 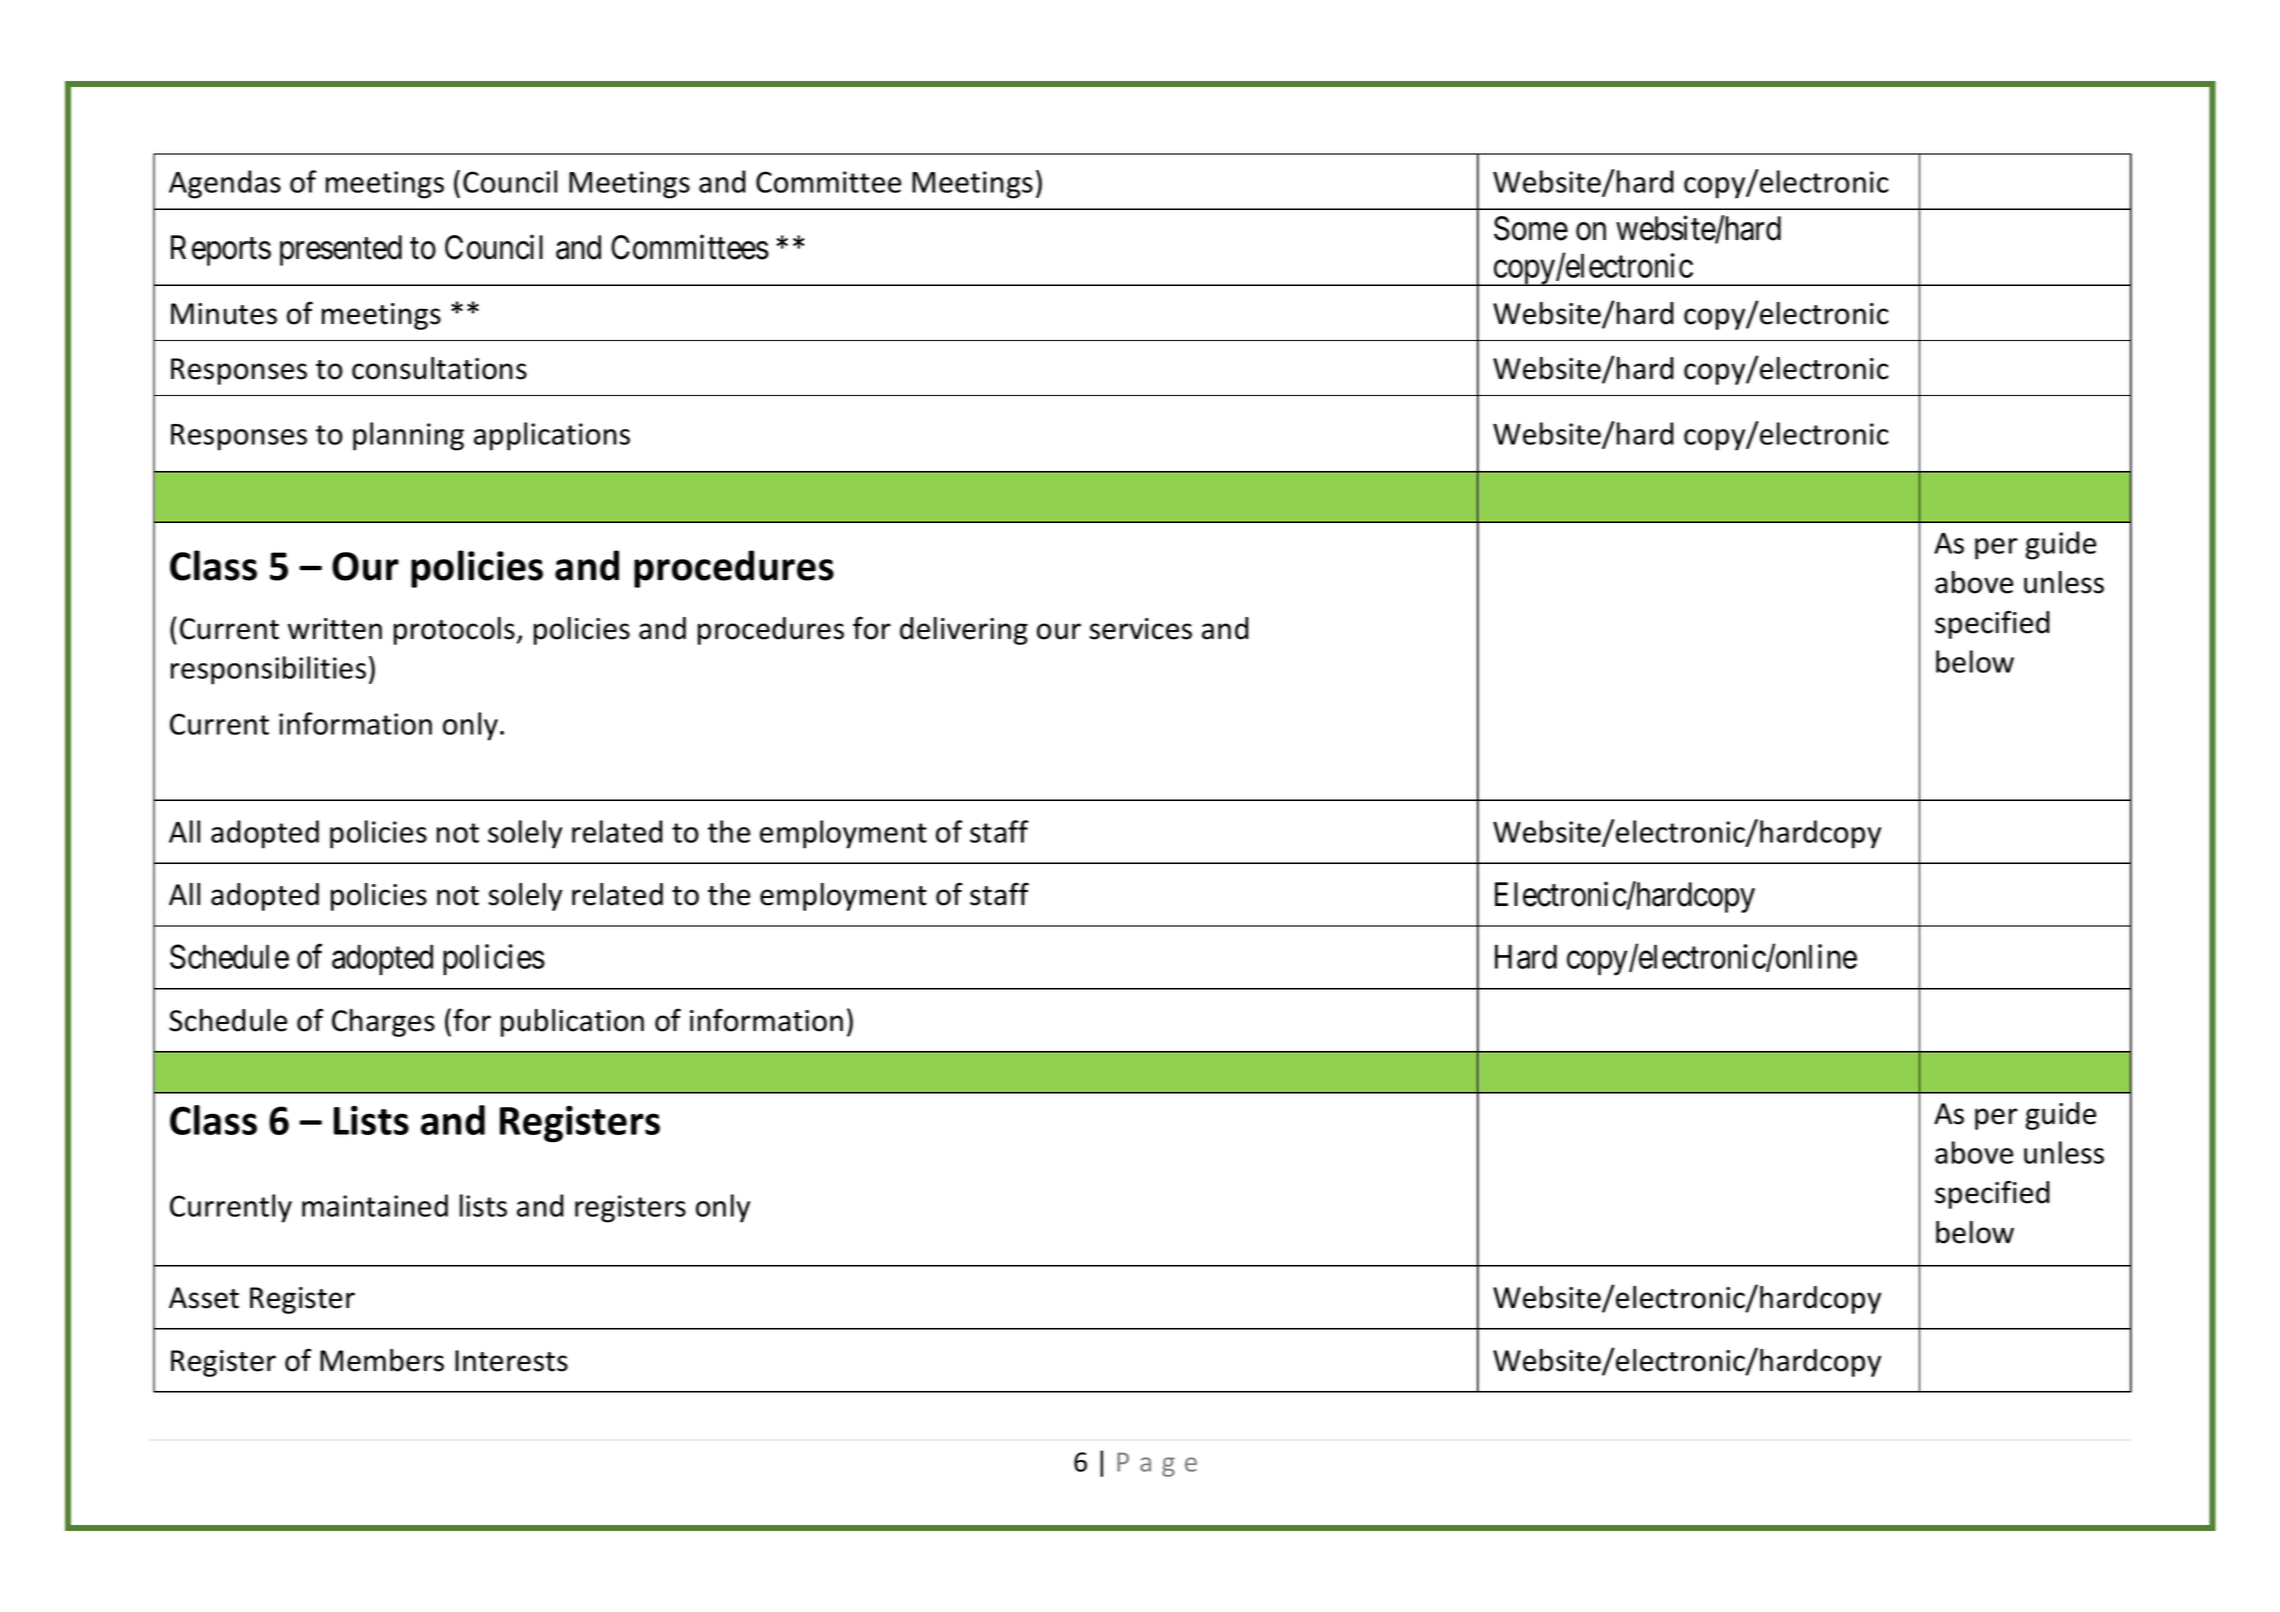 What do you see at coordinates (268, 670) in the screenshot?
I see `responsibilities` at bounding box center [268, 670].
